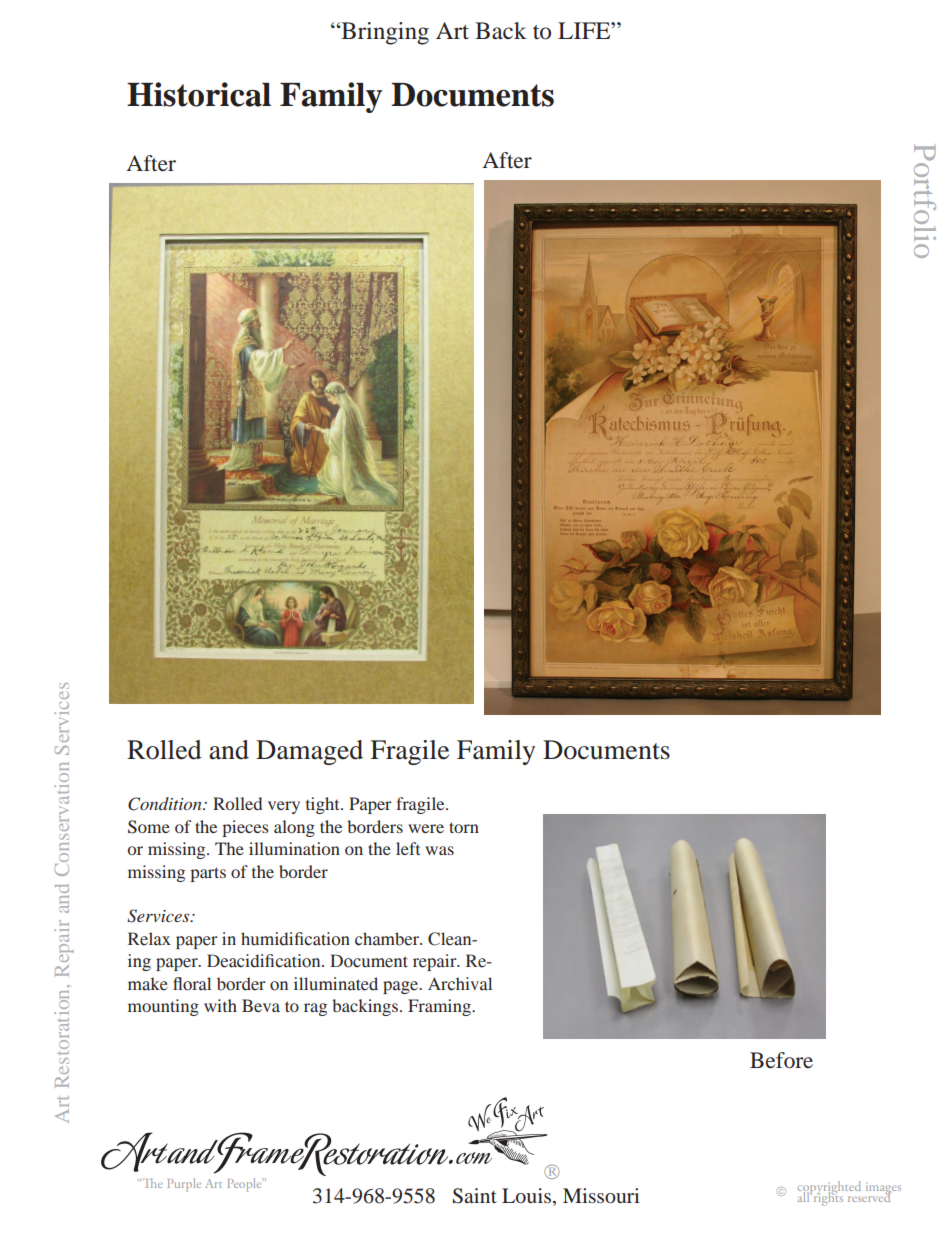 This document has width=952, height=1233. What do you see at coordinates (439, 850) in the document?
I see `was` at bounding box center [439, 850].
